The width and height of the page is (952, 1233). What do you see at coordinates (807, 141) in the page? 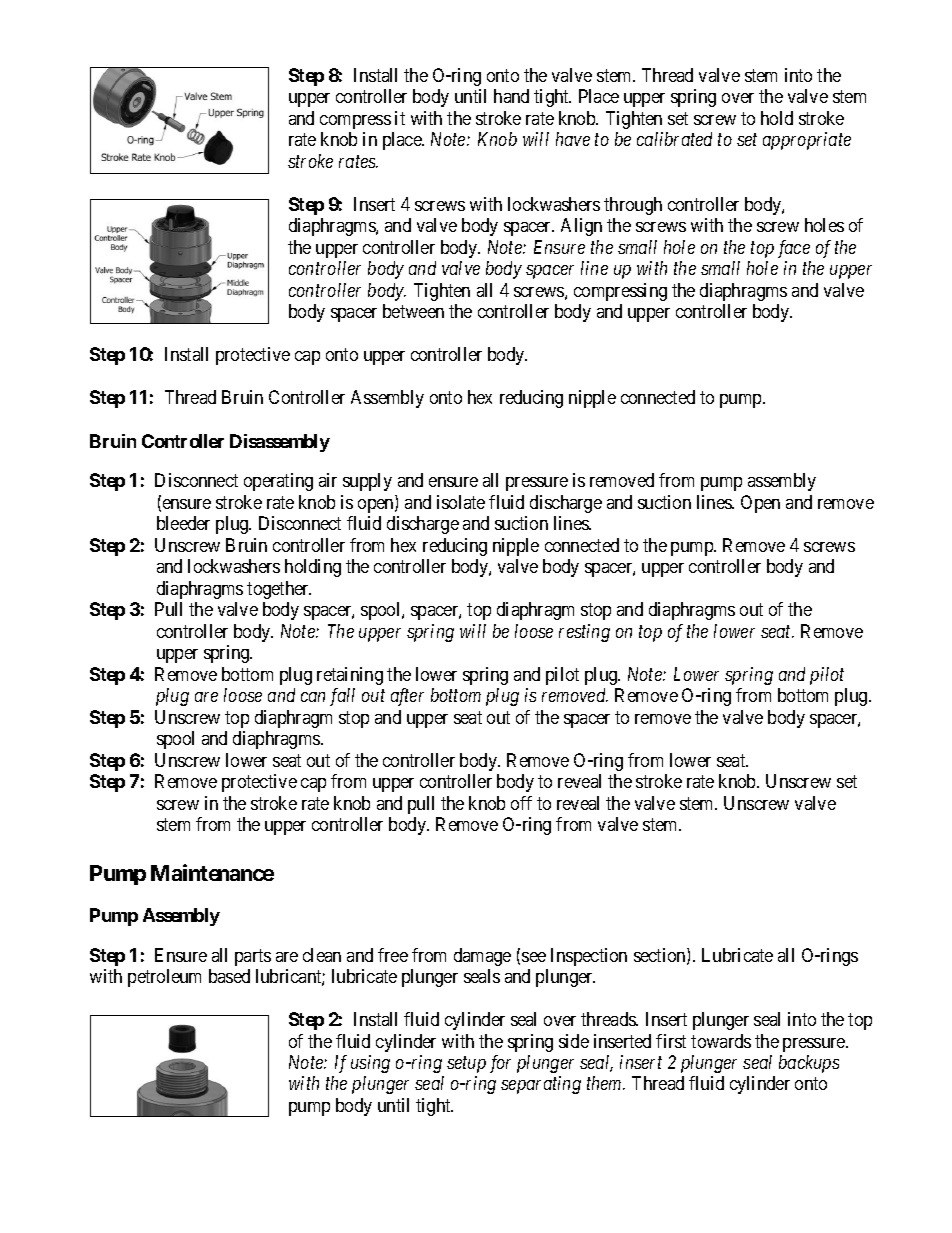
I see `appropriate` at bounding box center [807, 141].
